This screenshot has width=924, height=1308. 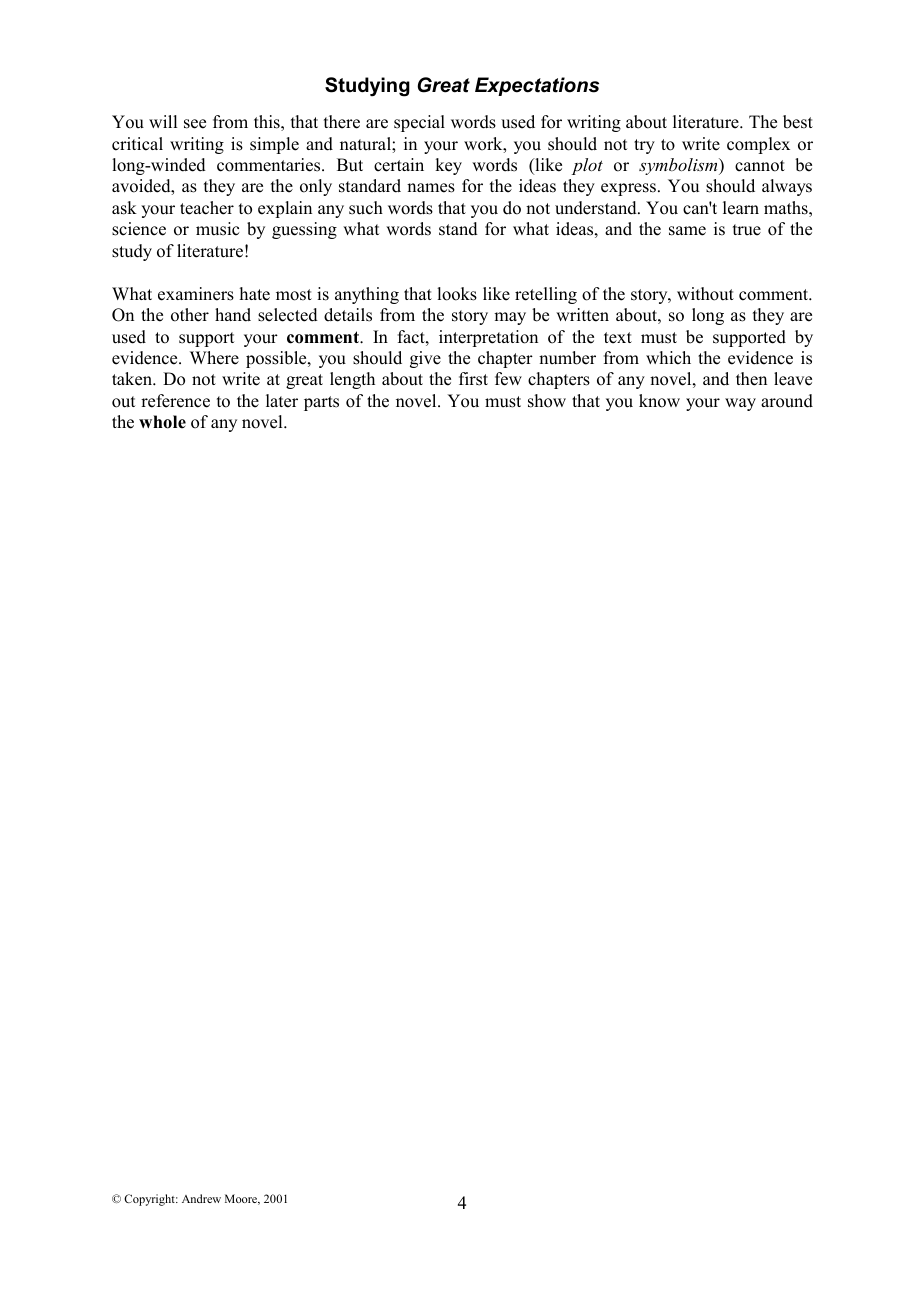 I want to click on see, so click(x=195, y=124).
